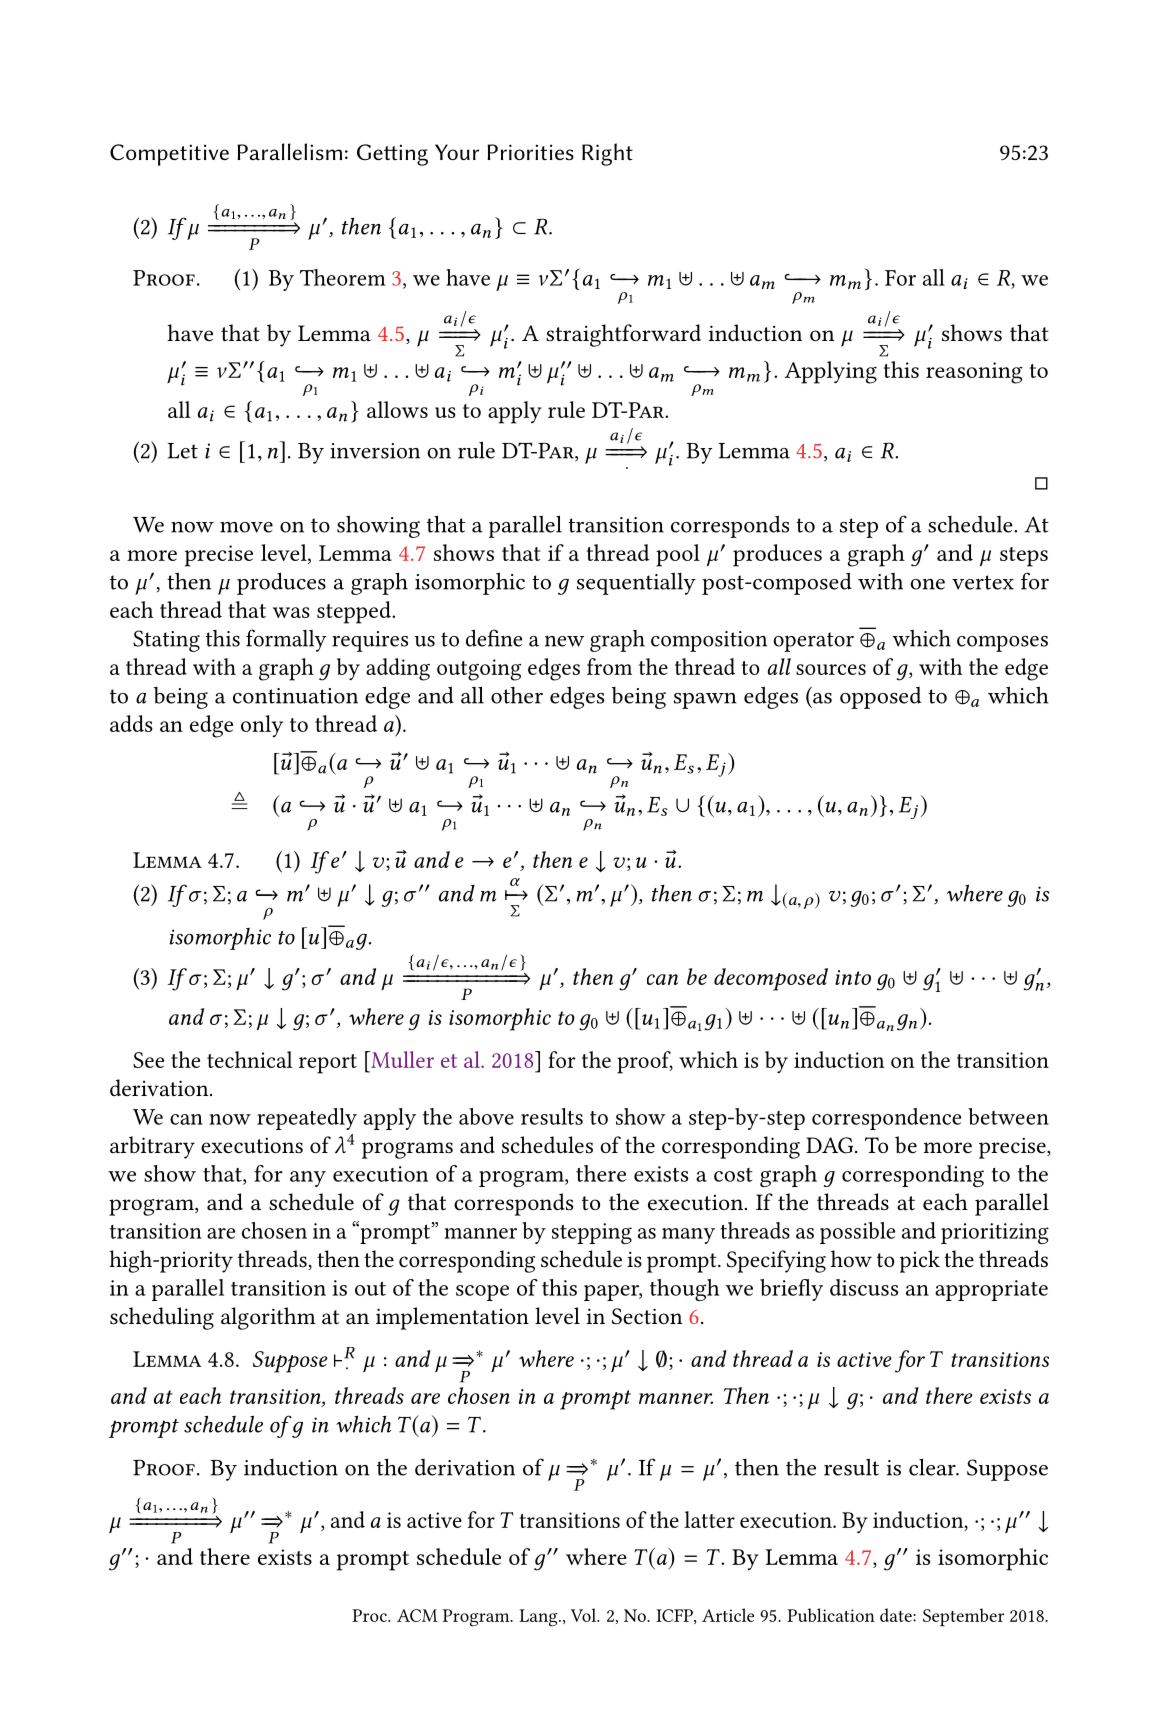  What do you see at coordinates (370, 1615) in the image?
I see `Proc` at bounding box center [370, 1615].
